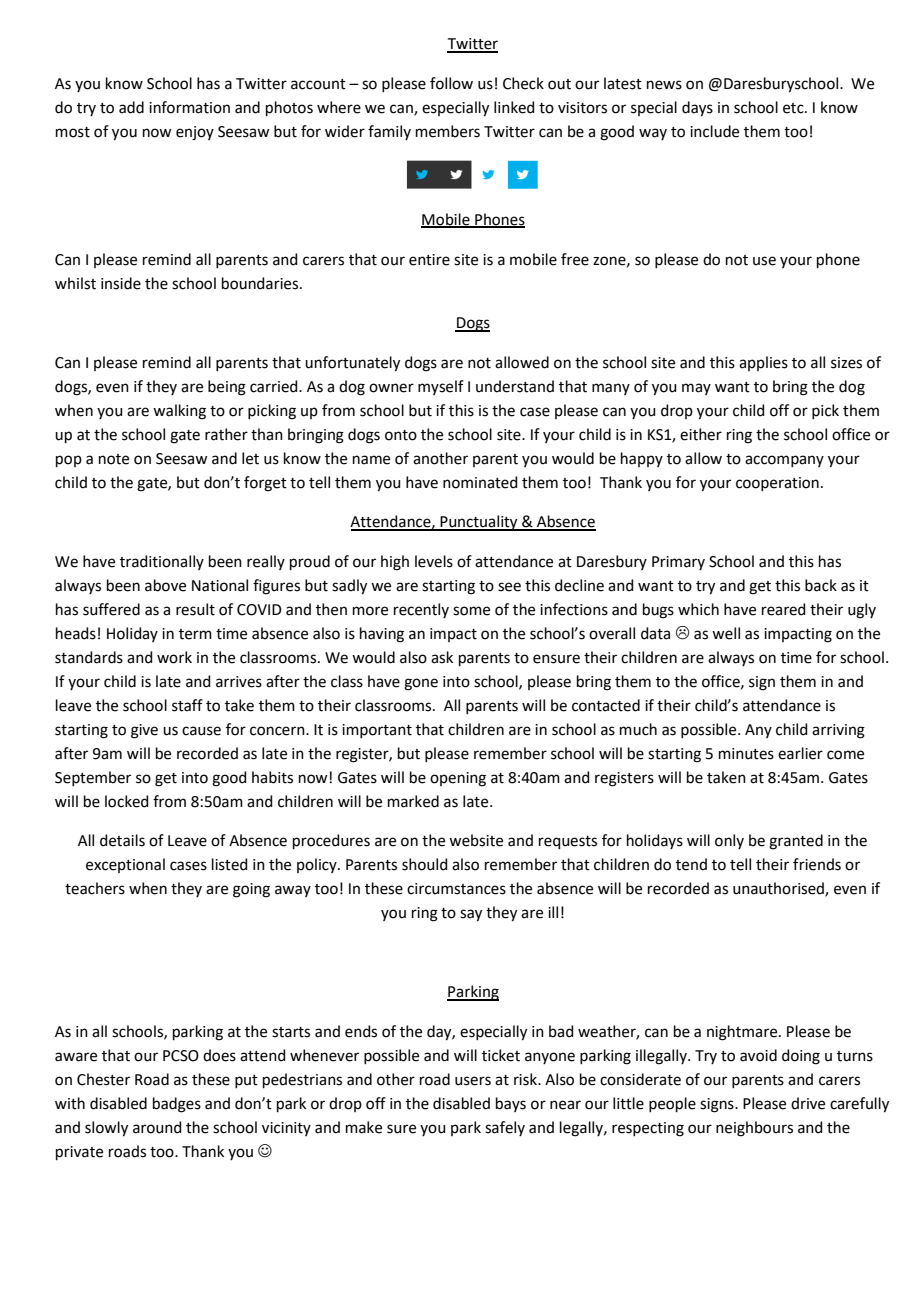 Image resolution: width=924 pixels, height=1308 pixels. What do you see at coordinates (794, 108) in the page?
I see `etc` at bounding box center [794, 108].
